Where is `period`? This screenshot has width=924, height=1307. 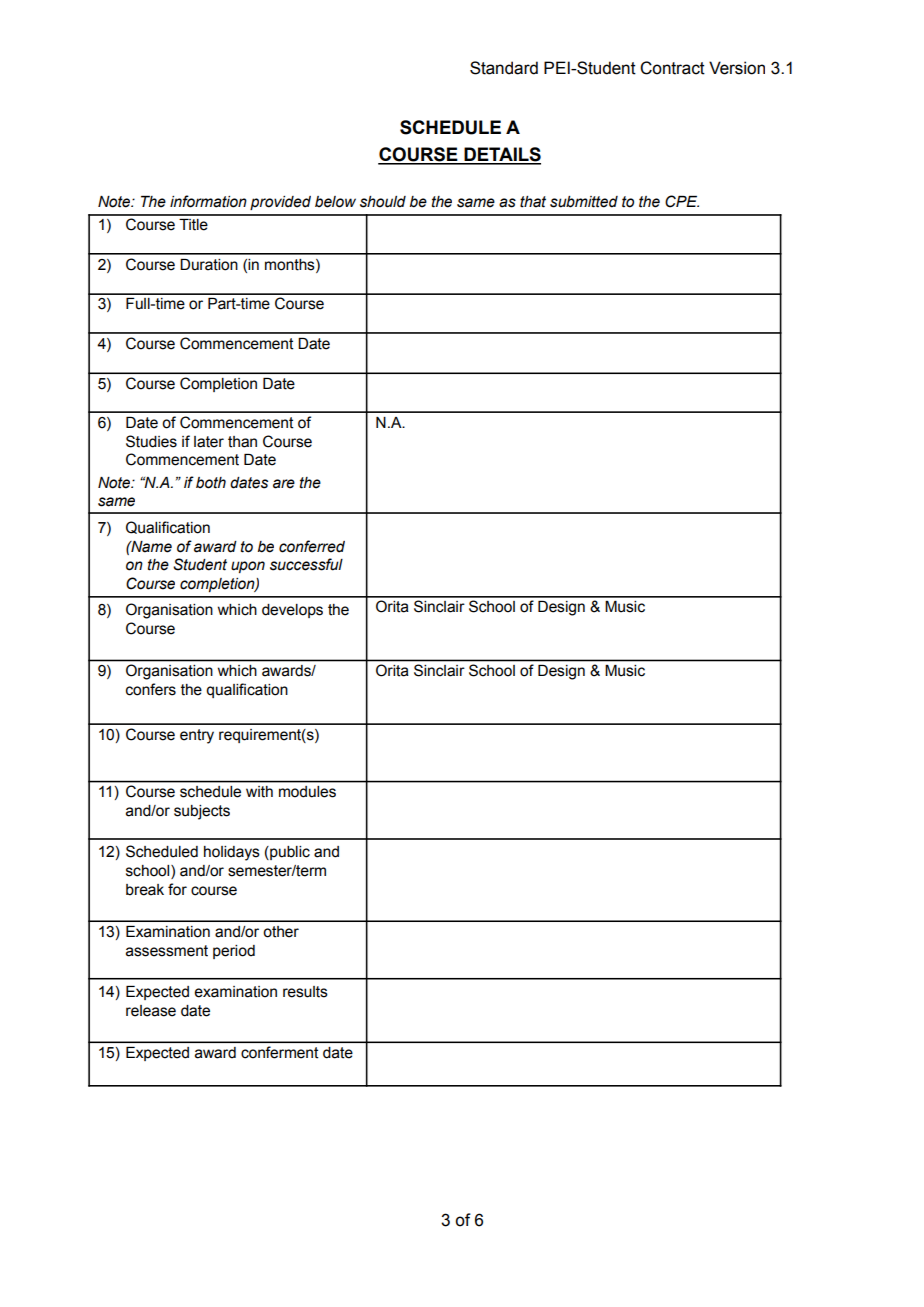
period is located at coordinates (234, 952).
